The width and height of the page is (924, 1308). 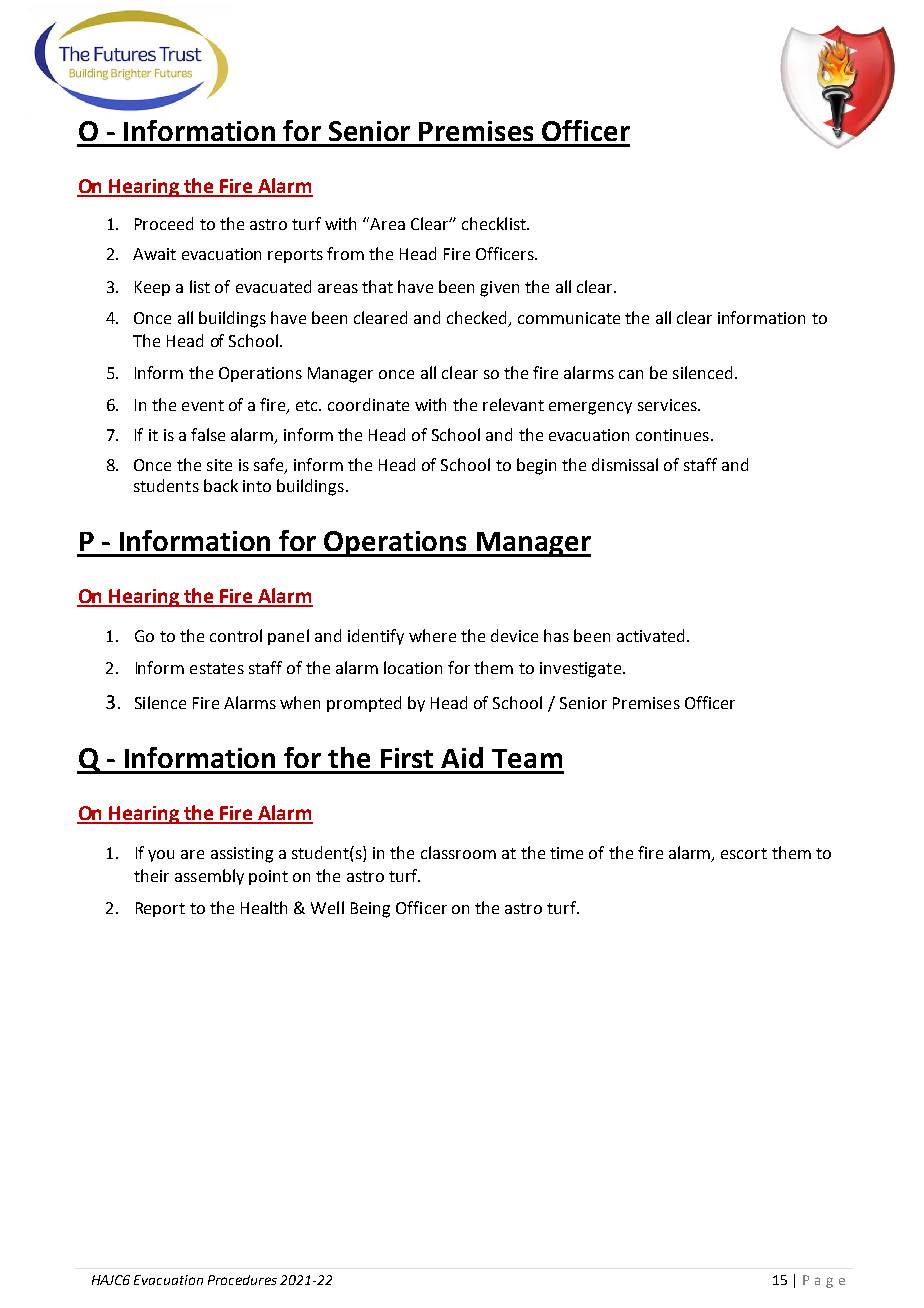 What do you see at coordinates (242, 1280) in the page?
I see `Procedures` at bounding box center [242, 1280].
